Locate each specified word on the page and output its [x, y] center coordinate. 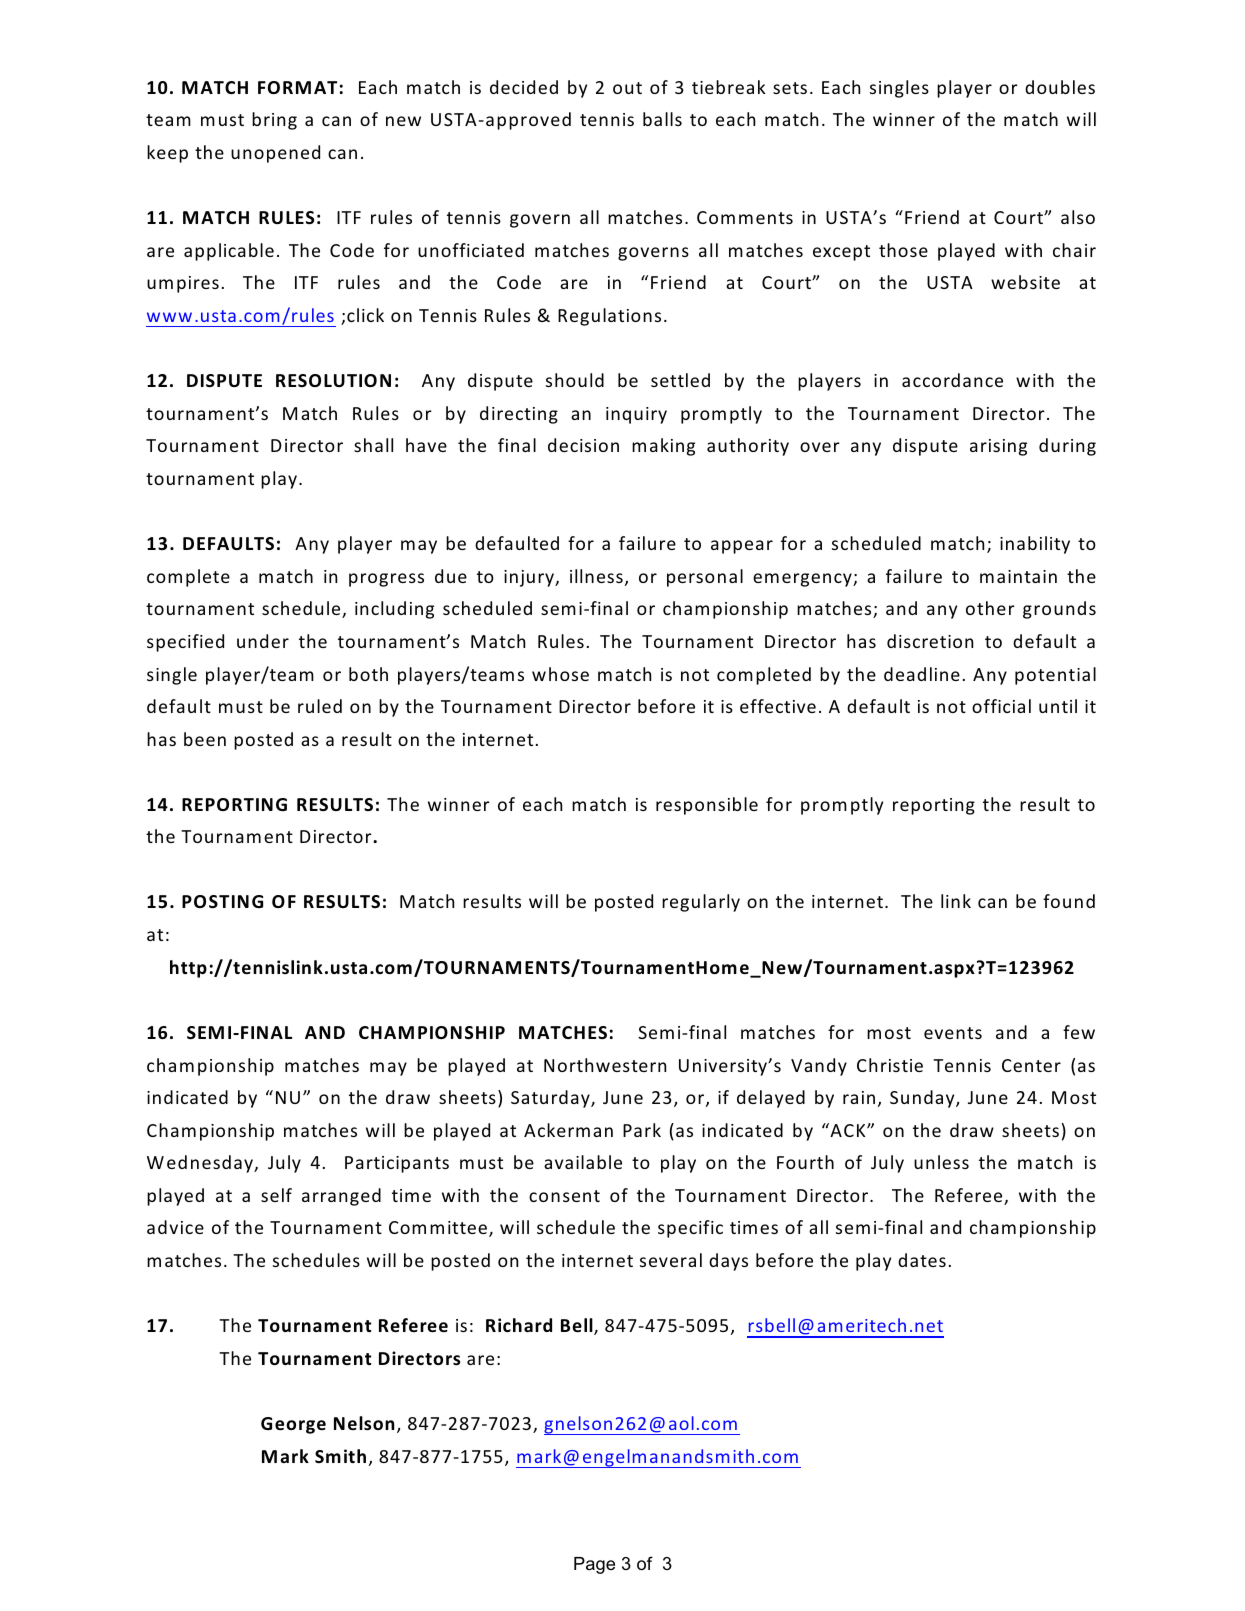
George [293, 1425]
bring [274, 121]
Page [594, 1565]
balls [662, 119]
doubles [1060, 87]
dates [922, 1260]
